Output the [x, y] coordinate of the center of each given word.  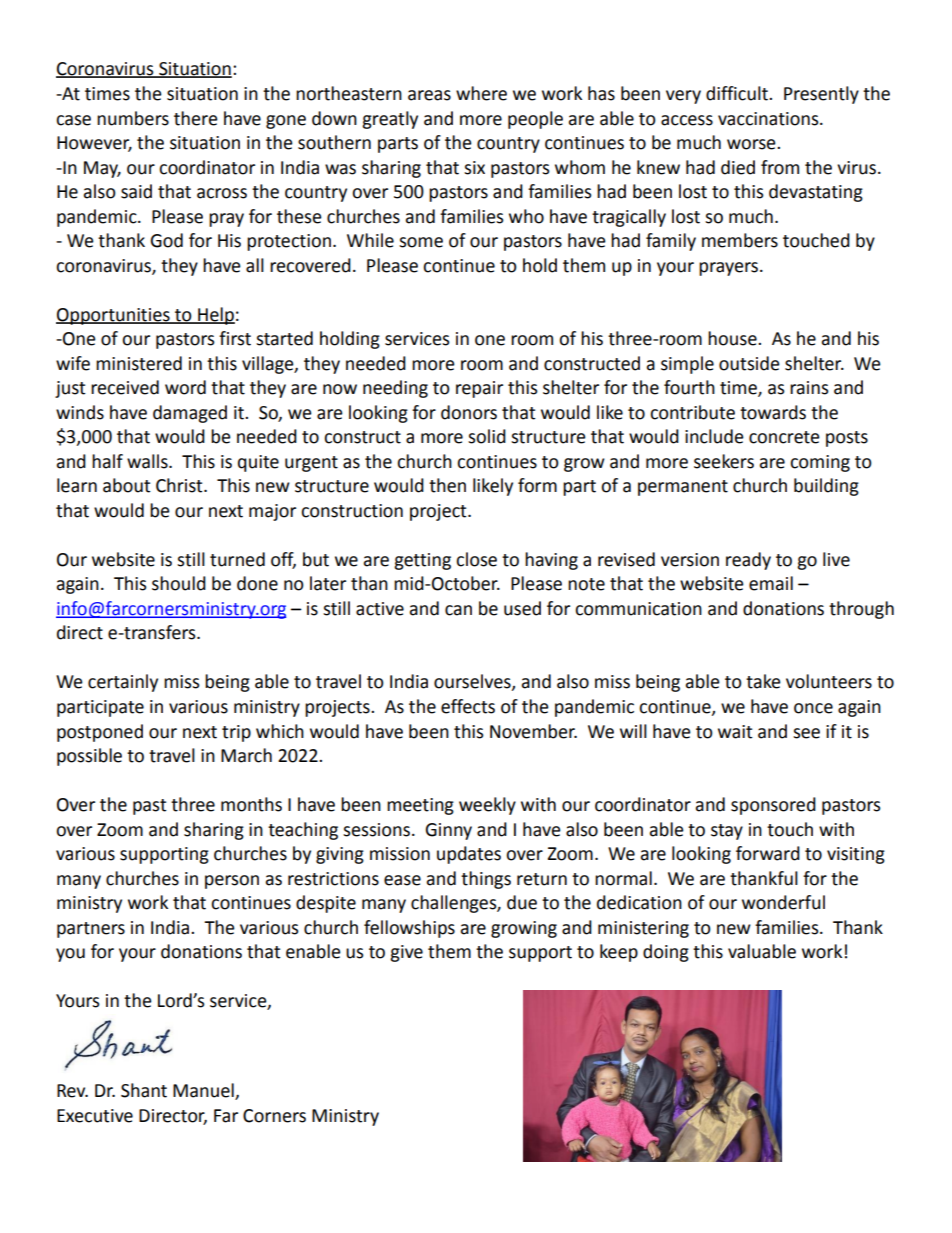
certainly [123, 683]
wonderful [783, 902]
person [232, 882]
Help [215, 316]
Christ [180, 485]
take [763, 681]
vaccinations [769, 119]
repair [479, 389]
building [826, 487]
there [196, 118]
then [447, 485]
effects [468, 706]
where [481, 93]
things [486, 880]
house [733, 338]
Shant [144, 1090]
